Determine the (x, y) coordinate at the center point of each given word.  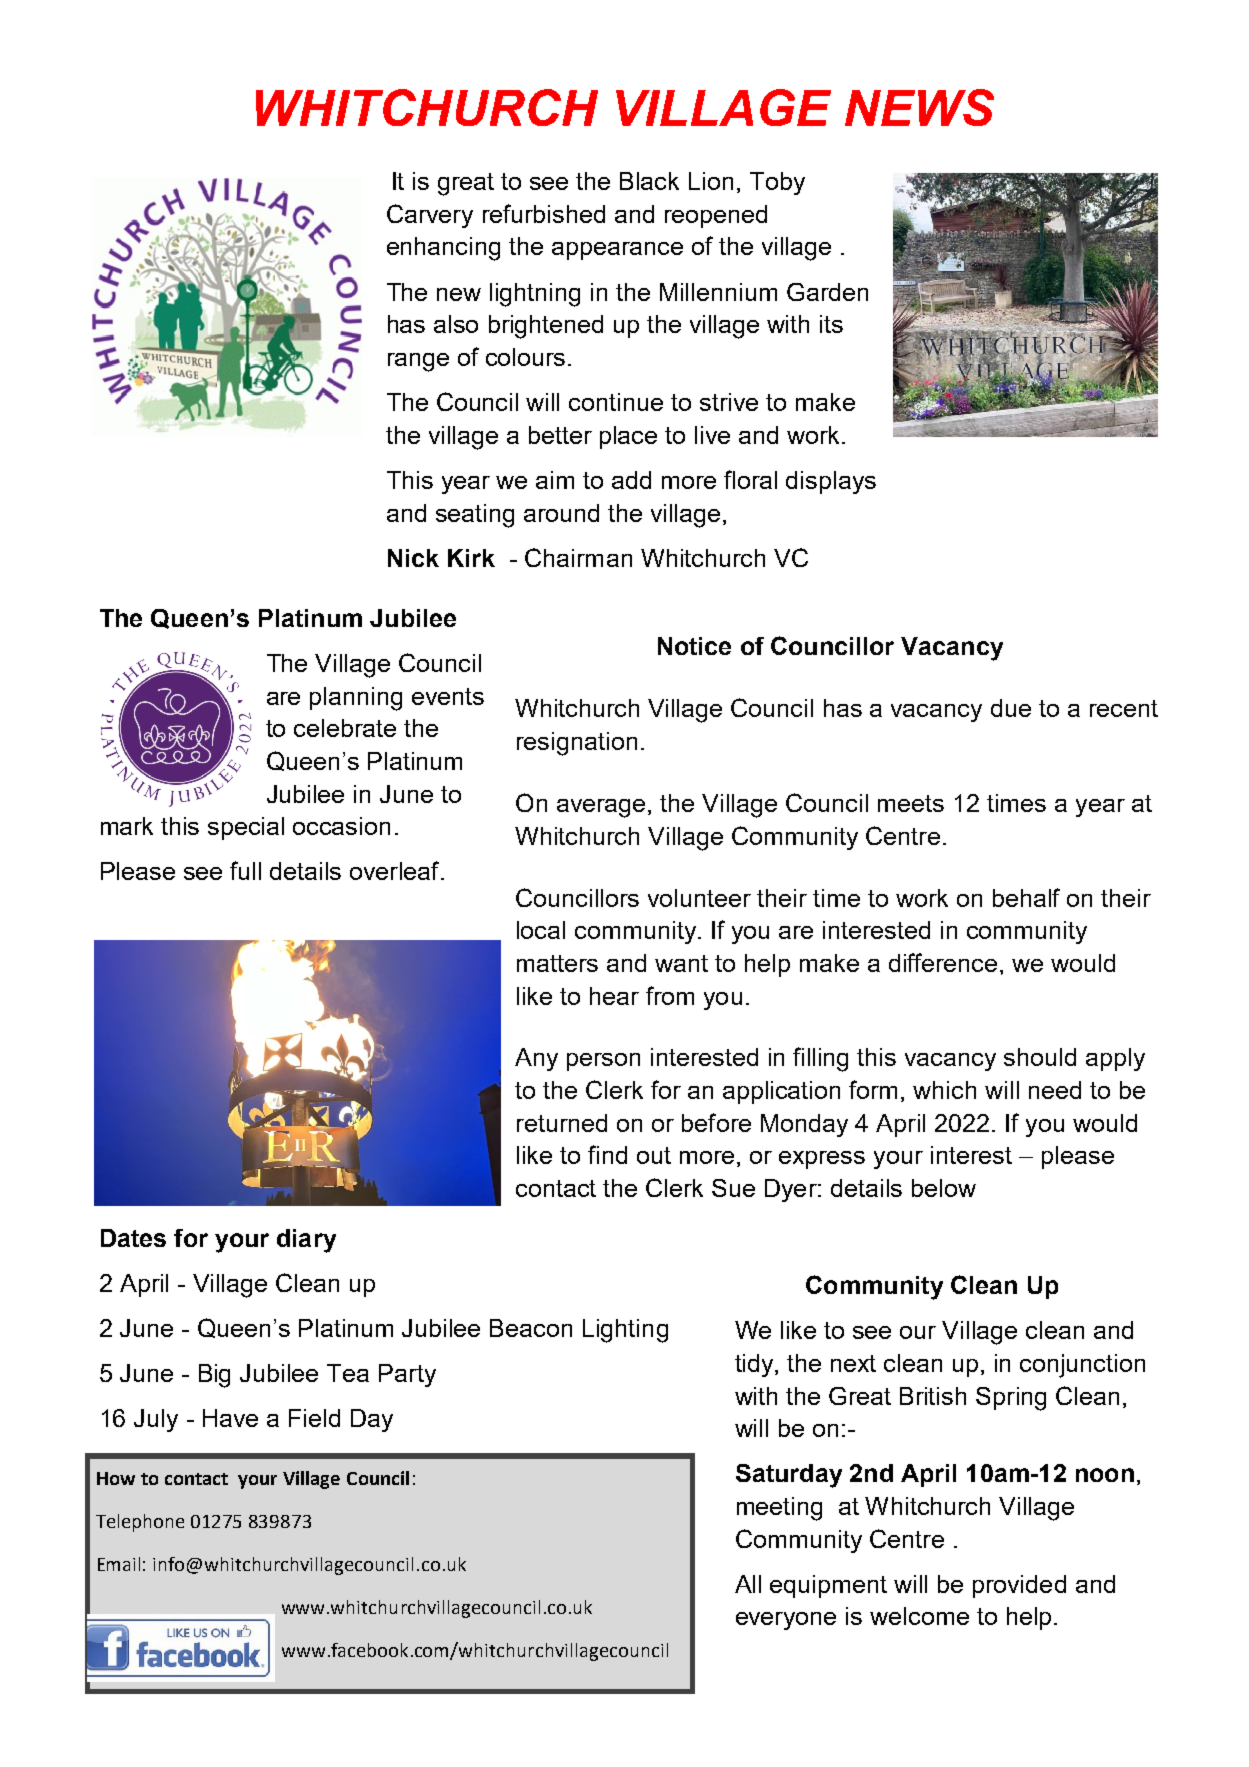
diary (306, 1241)
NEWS (919, 107)
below (944, 1188)
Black (649, 181)
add (631, 480)
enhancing (443, 249)
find (607, 1154)
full (245, 870)
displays (831, 482)
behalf (1026, 897)
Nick (413, 558)
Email (119, 1564)
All (748, 1584)
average (601, 808)
